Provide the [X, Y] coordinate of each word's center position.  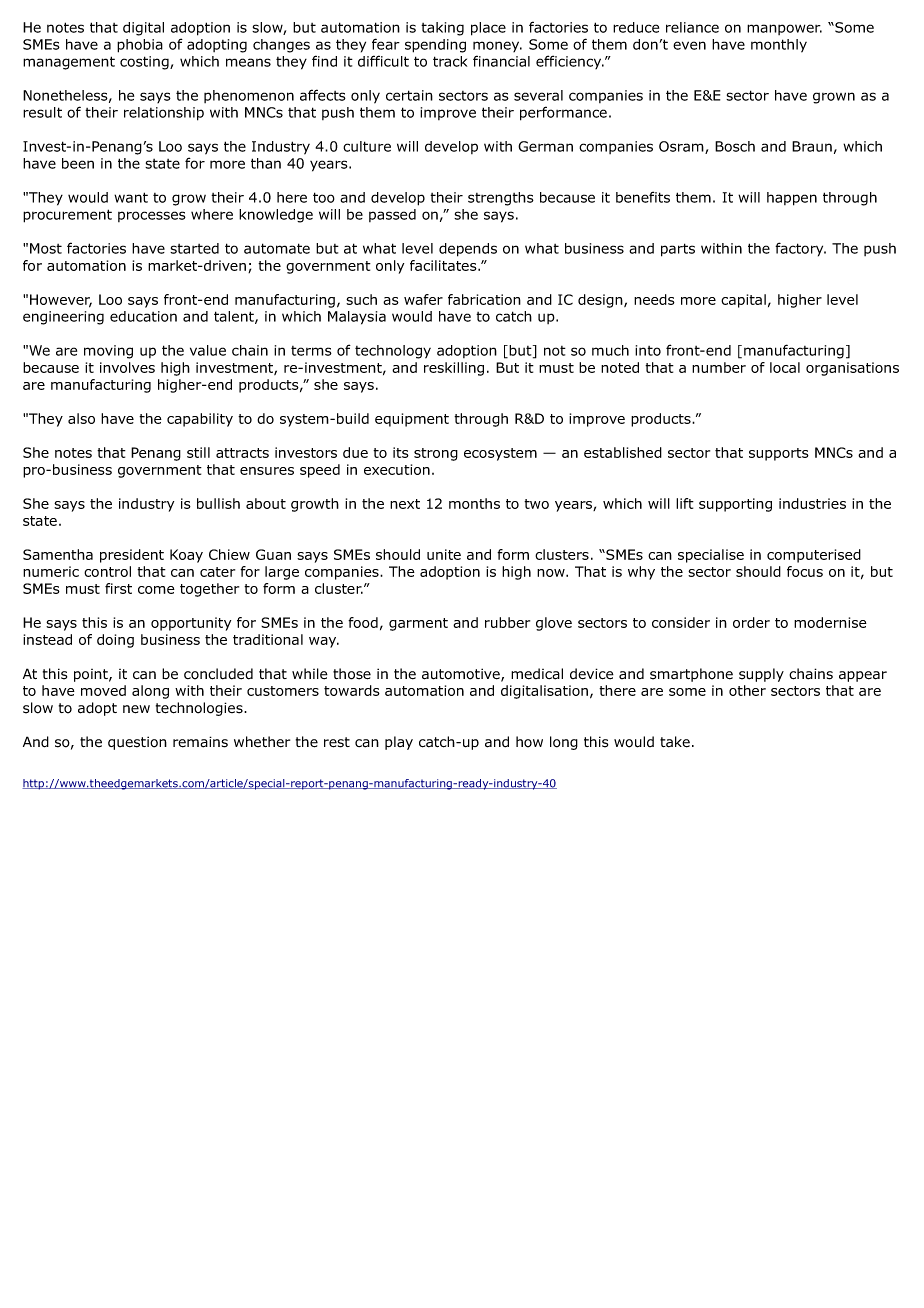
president [132, 556]
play [399, 743]
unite [444, 554]
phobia [140, 46]
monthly [779, 46]
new [136, 709]
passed [392, 215]
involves [127, 367]
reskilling [454, 369]
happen [792, 199]
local [785, 367]
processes [152, 216]
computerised [814, 556]
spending [435, 46]
